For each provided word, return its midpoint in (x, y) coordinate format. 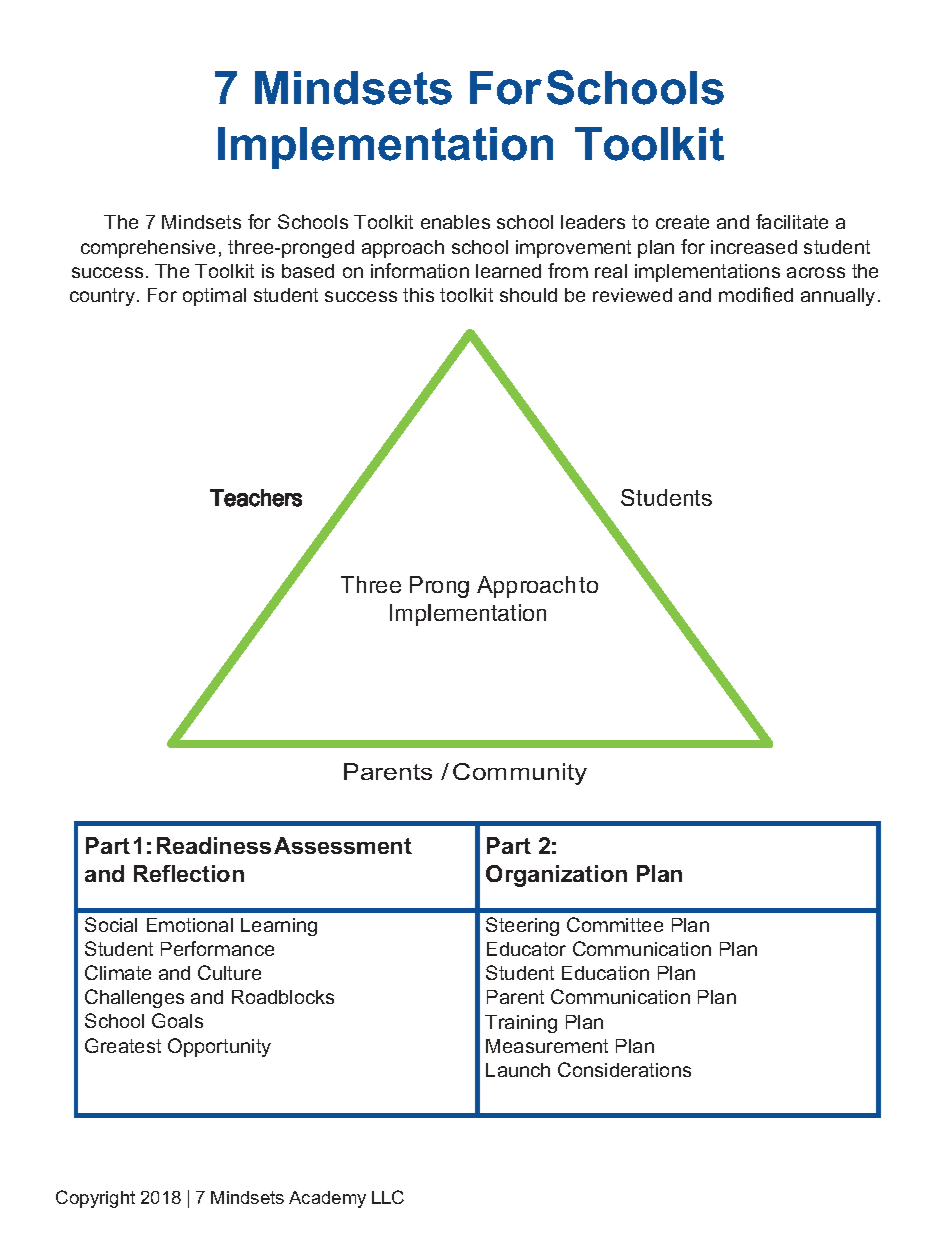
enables (455, 222)
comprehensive (148, 249)
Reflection (189, 873)
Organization (556, 876)
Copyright (95, 1199)
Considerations (624, 1069)
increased (754, 247)
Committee (615, 924)
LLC (388, 1197)
